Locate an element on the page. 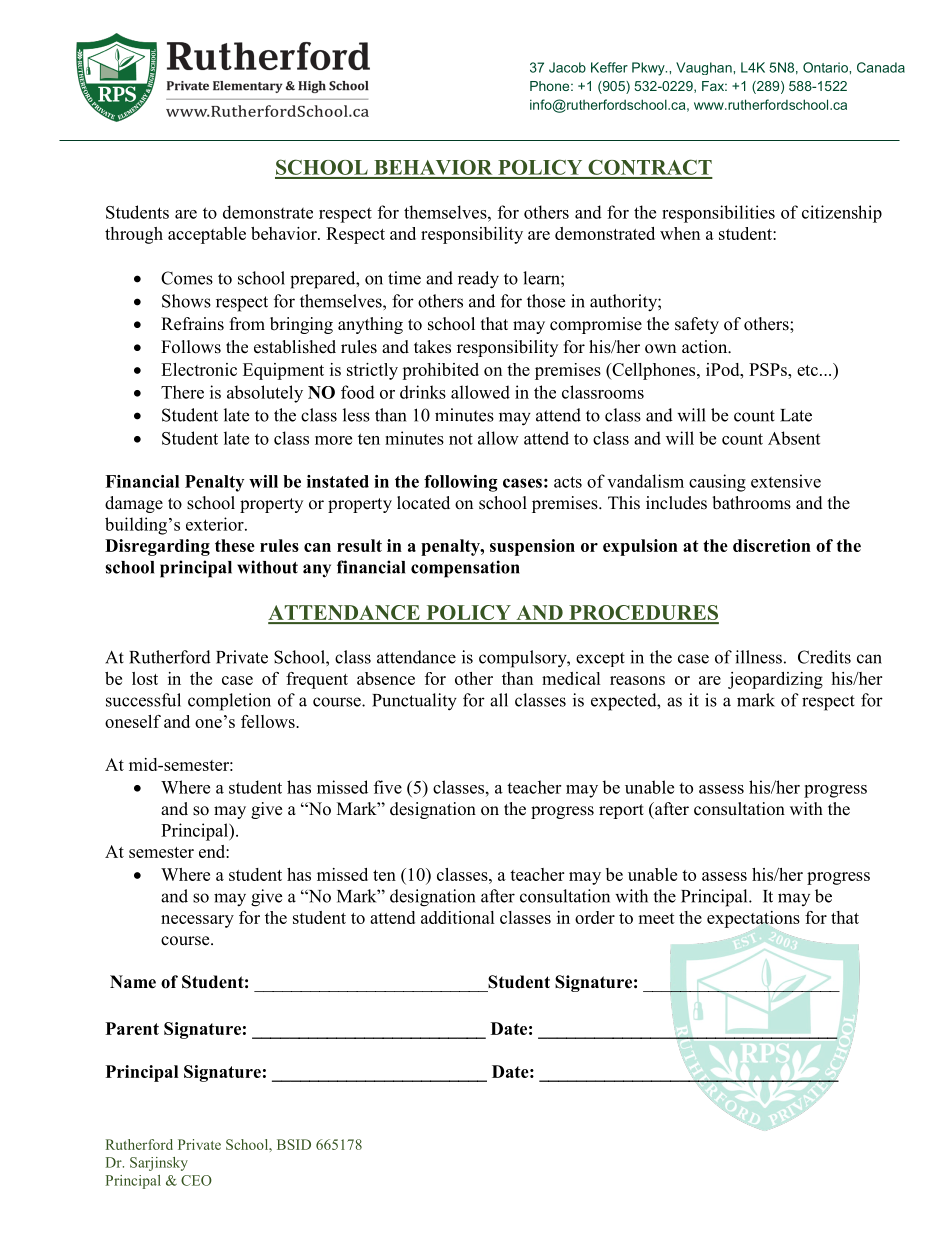  CEO is located at coordinates (196, 1180).
